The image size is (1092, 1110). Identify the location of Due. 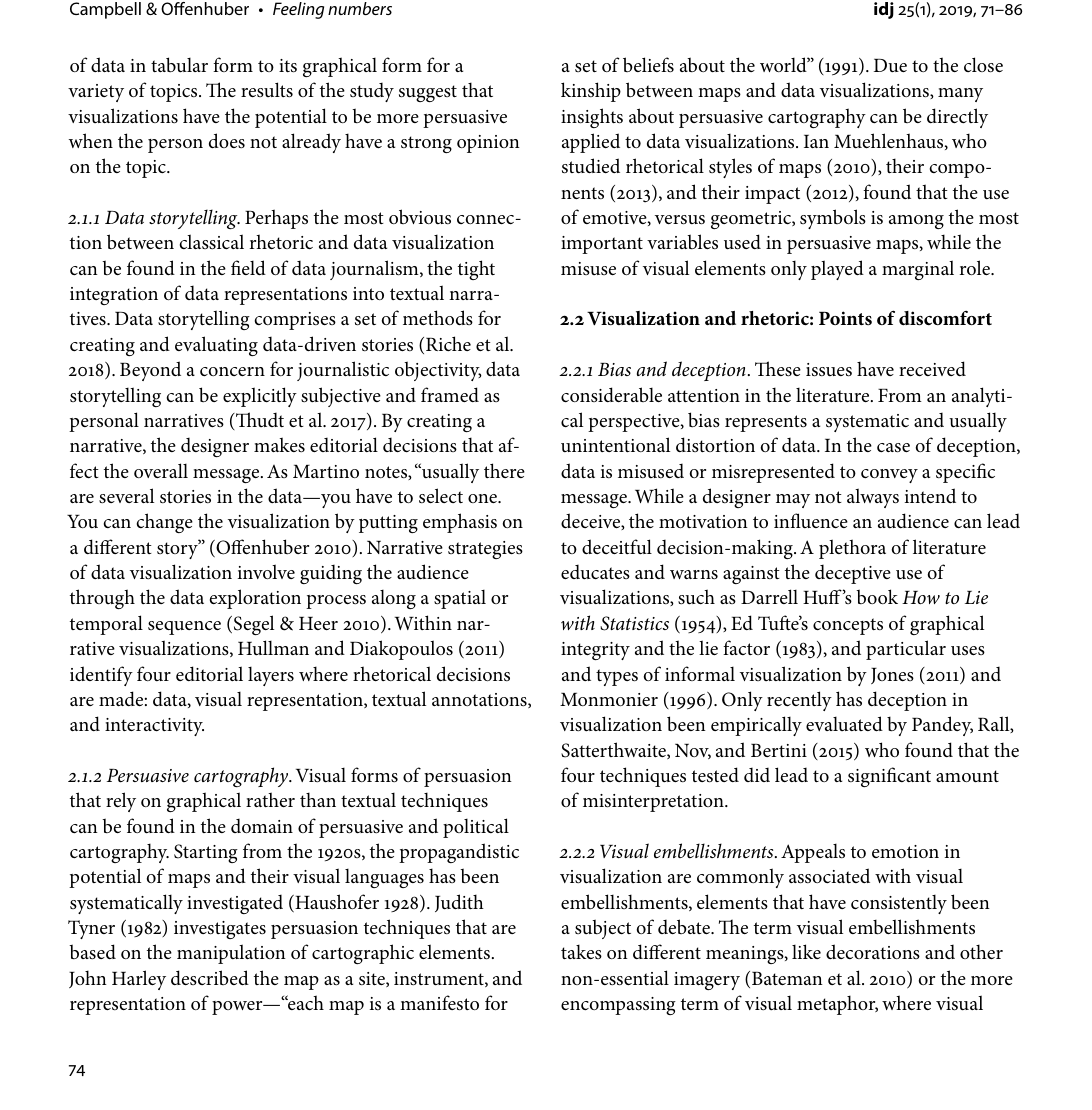
(890, 66).
